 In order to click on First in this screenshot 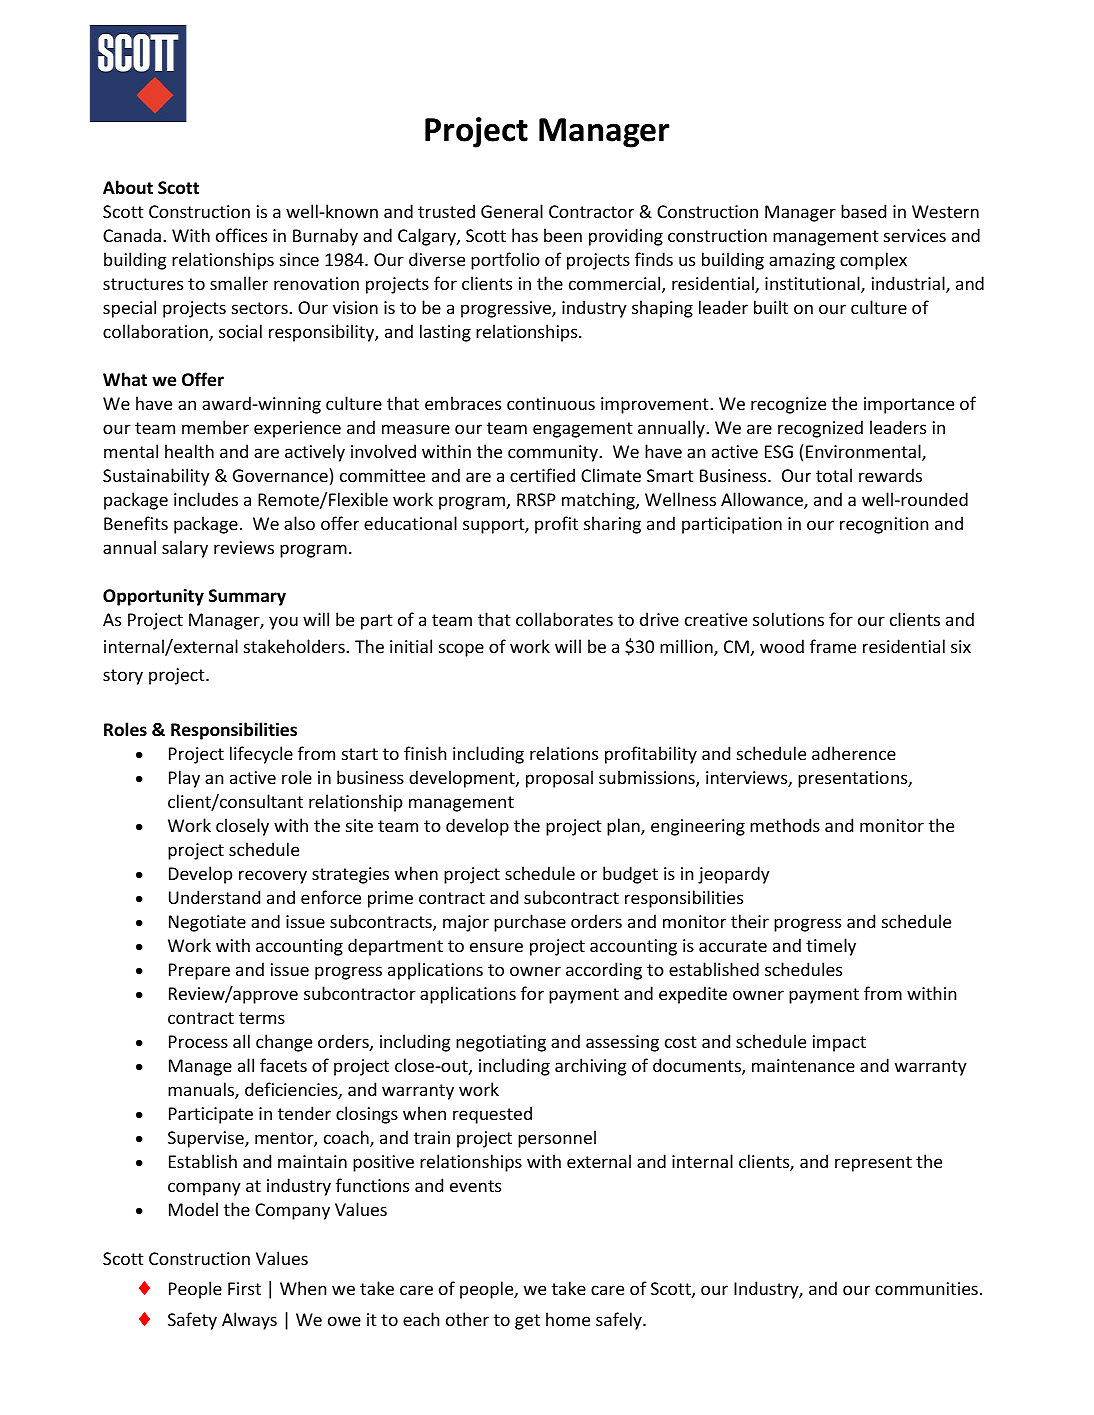, I will do `click(244, 1288)`.
